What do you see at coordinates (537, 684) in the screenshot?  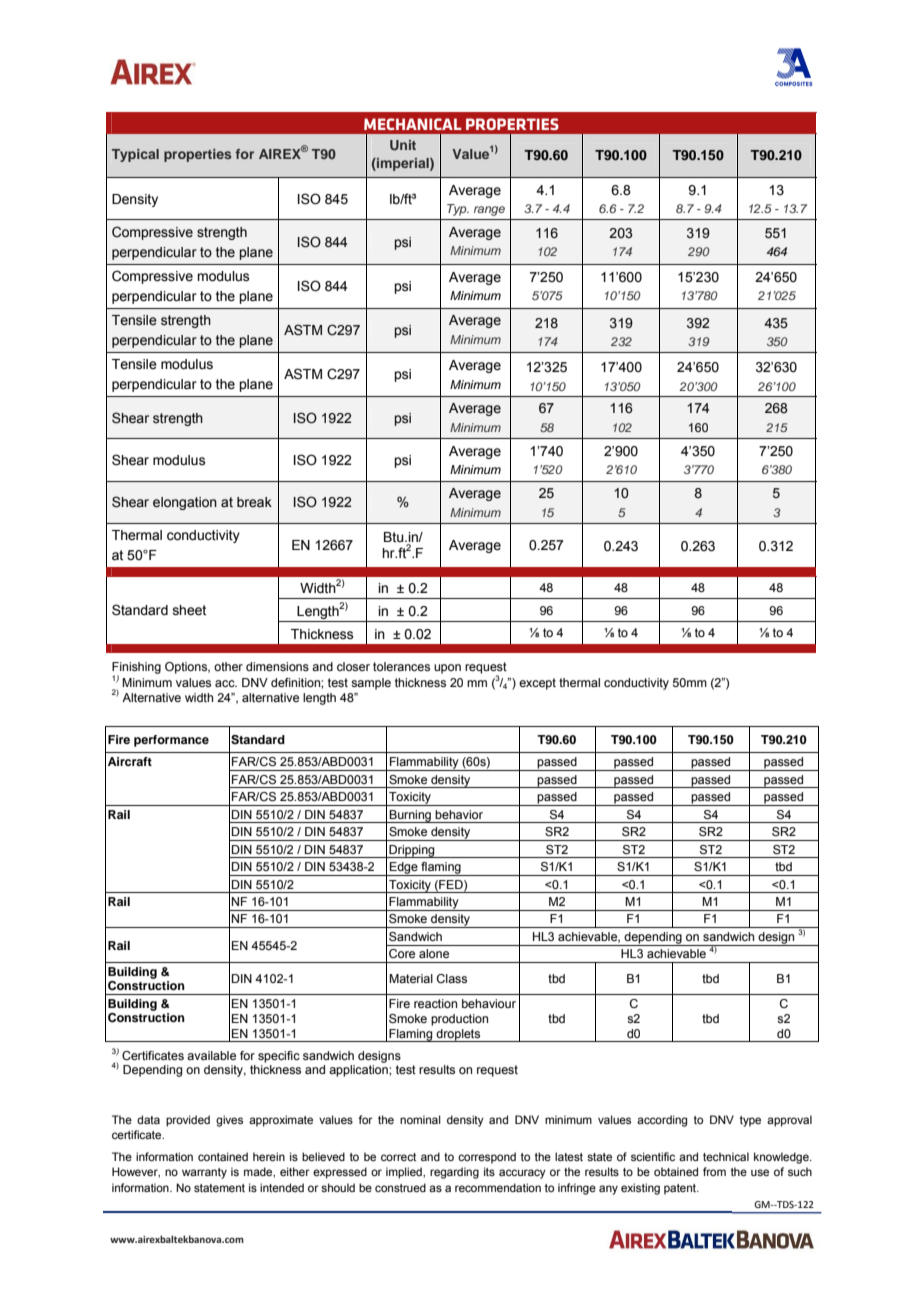 I see `except` at bounding box center [537, 684].
